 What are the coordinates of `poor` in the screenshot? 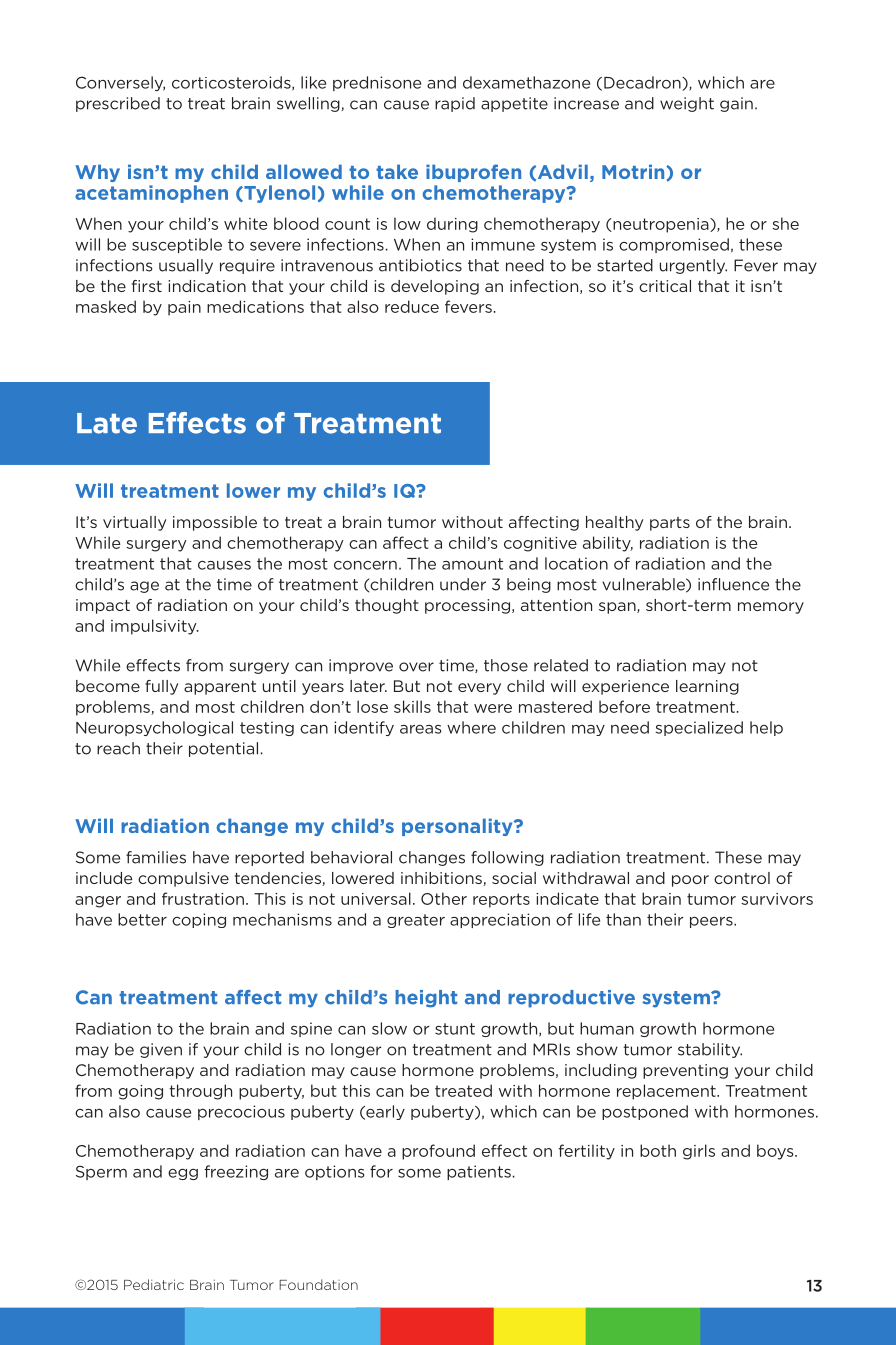 It's located at (690, 881).
